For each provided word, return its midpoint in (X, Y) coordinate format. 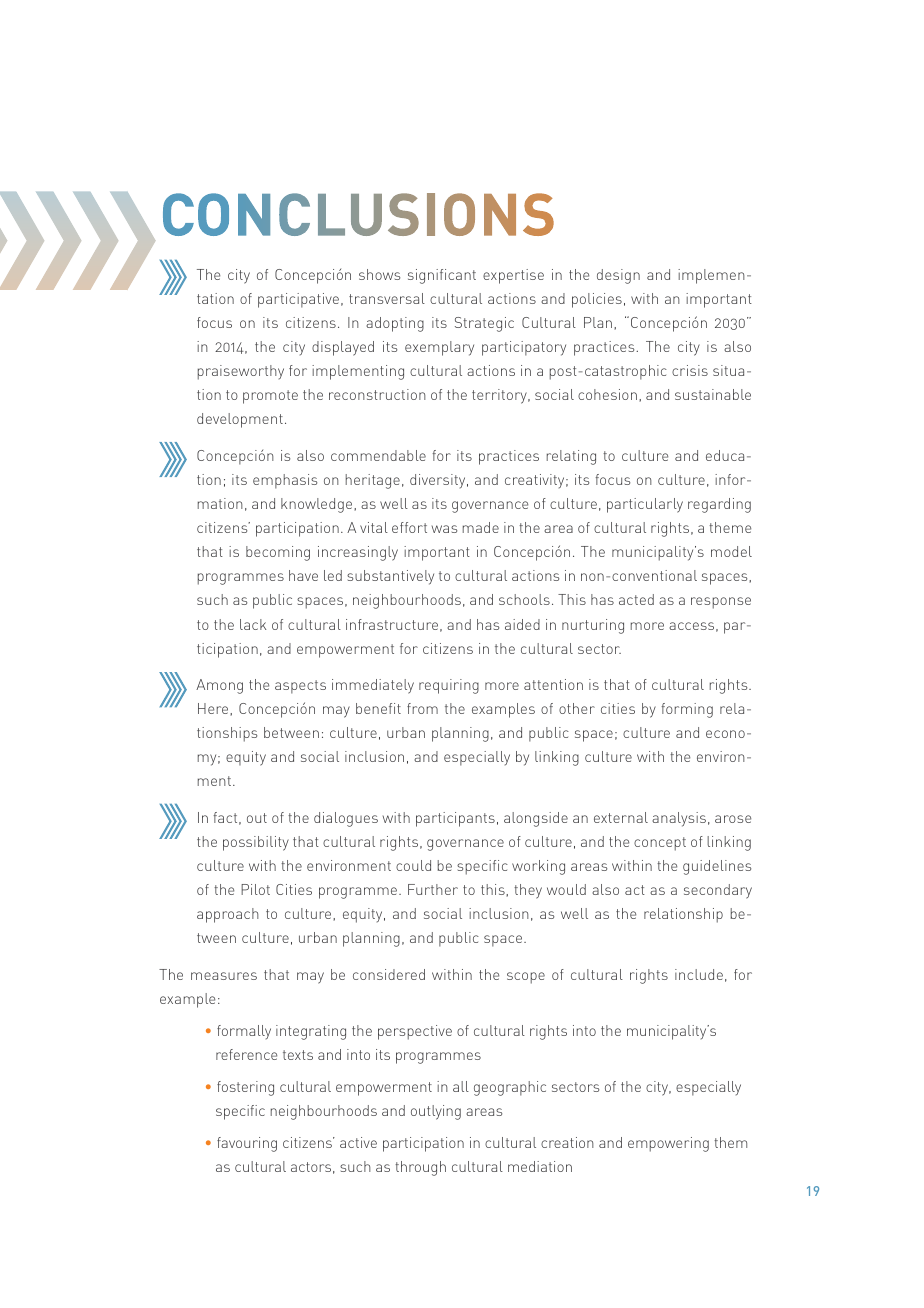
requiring (449, 686)
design (618, 276)
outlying (436, 1112)
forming (687, 710)
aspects (300, 687)
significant (442, 276)
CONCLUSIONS (358, 214)
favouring (247, 1144)
